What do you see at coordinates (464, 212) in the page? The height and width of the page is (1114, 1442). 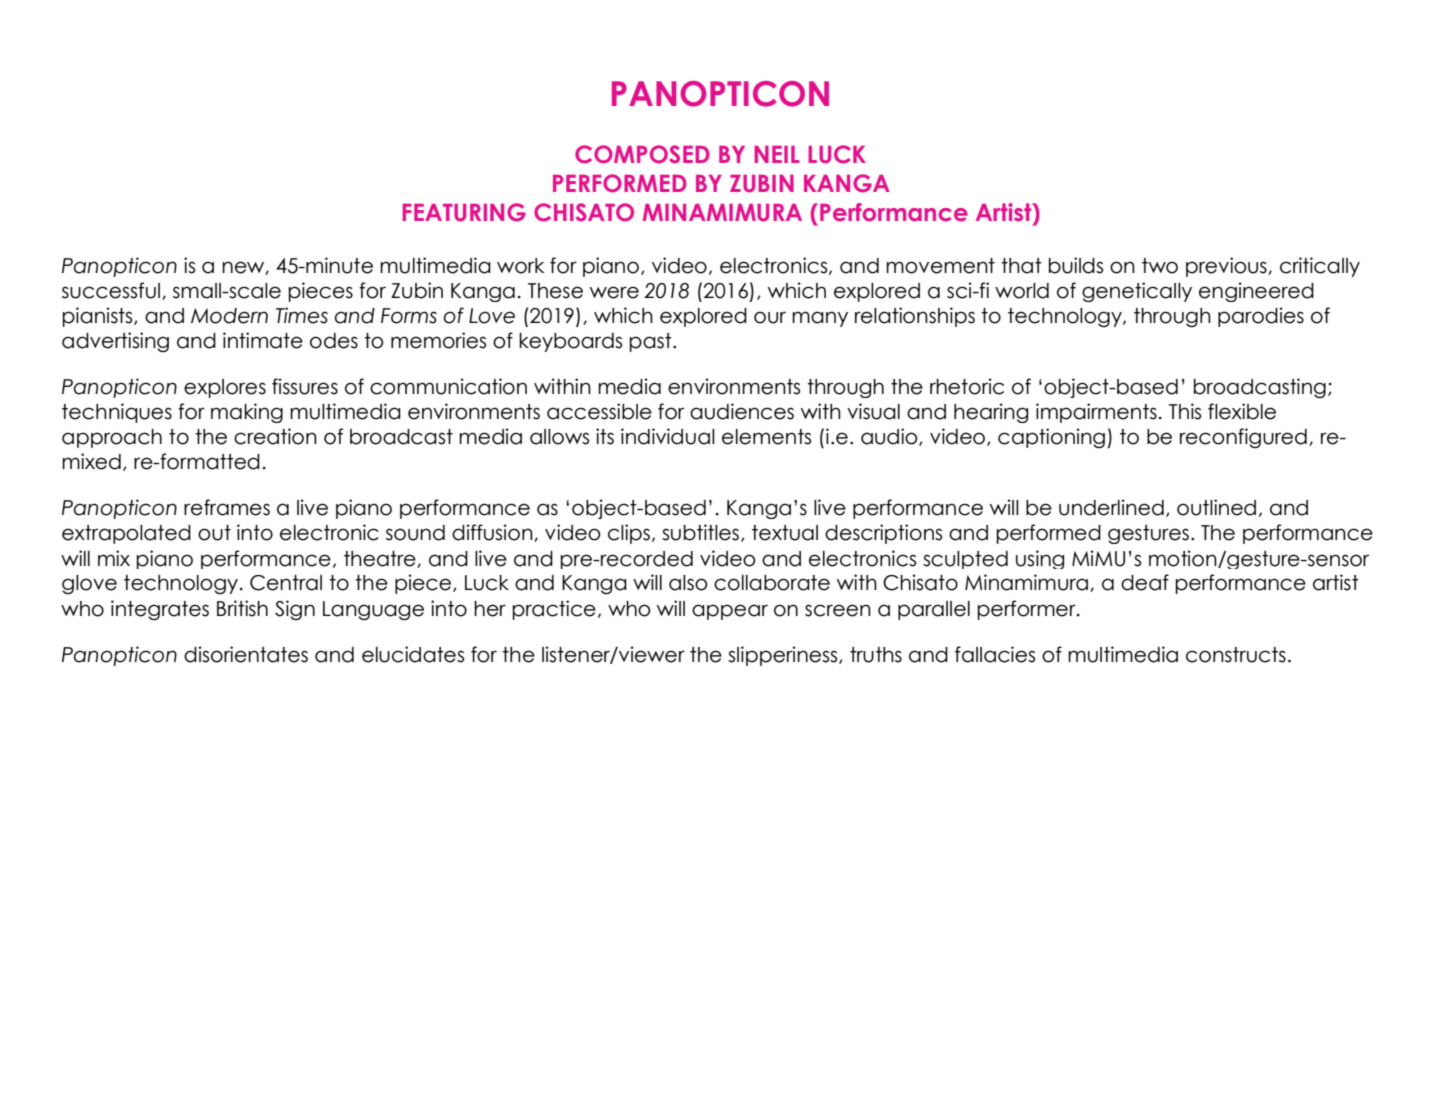 I see `FEATURING` at bounding box center [464, 212].
